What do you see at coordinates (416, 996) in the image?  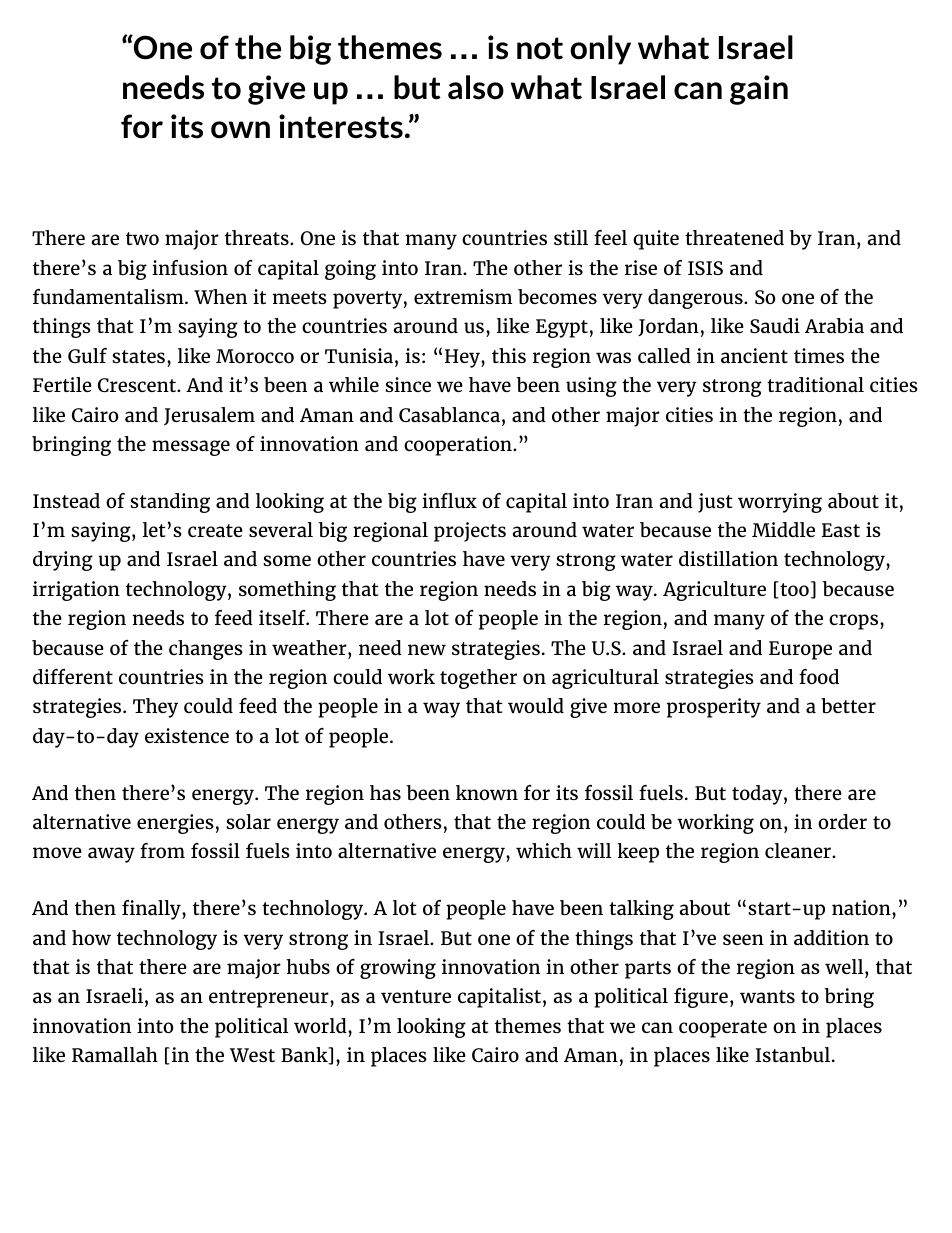 I see `venture` at bounding box center [416, 996].
